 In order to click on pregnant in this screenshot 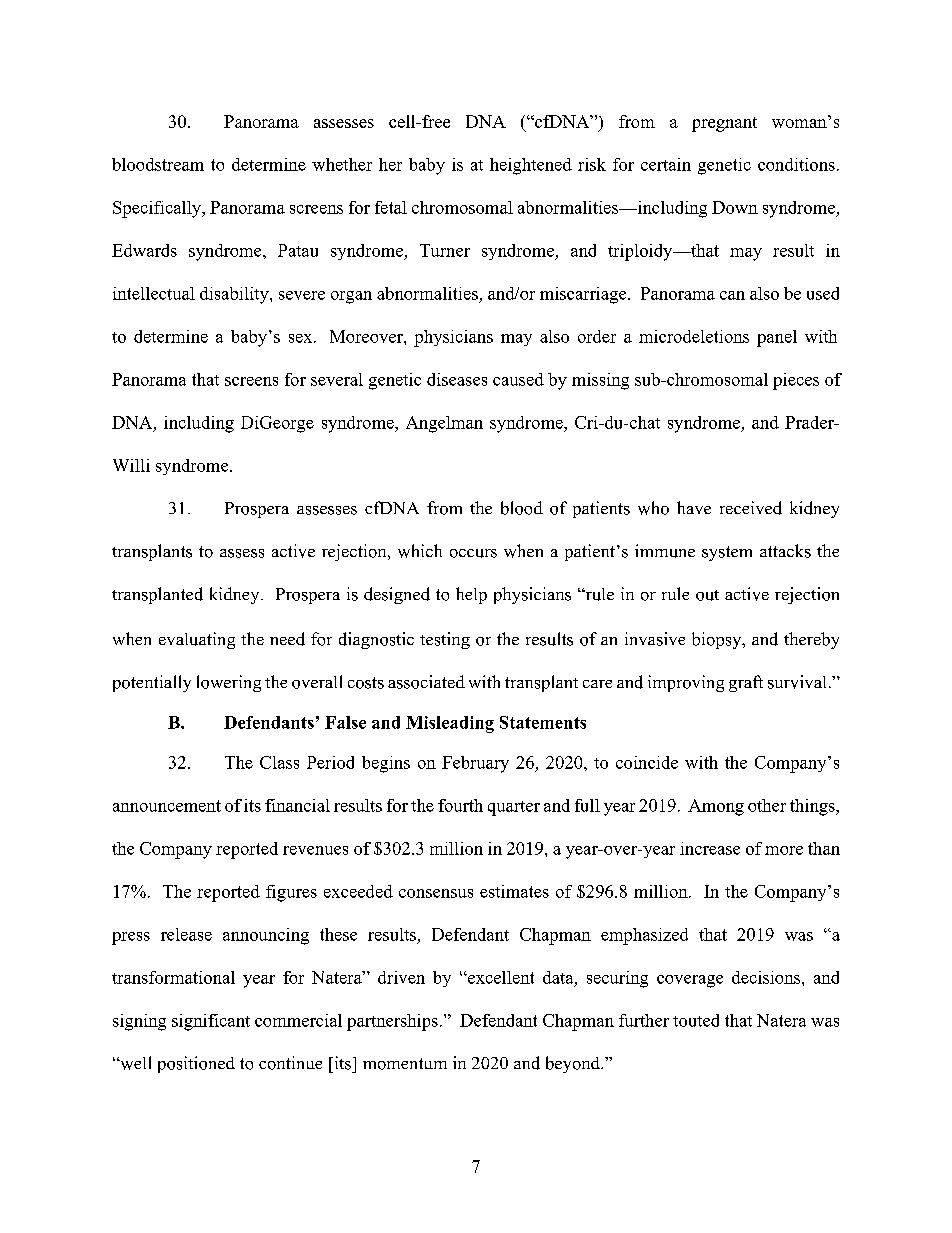, I will do `click(724, 124)`.
